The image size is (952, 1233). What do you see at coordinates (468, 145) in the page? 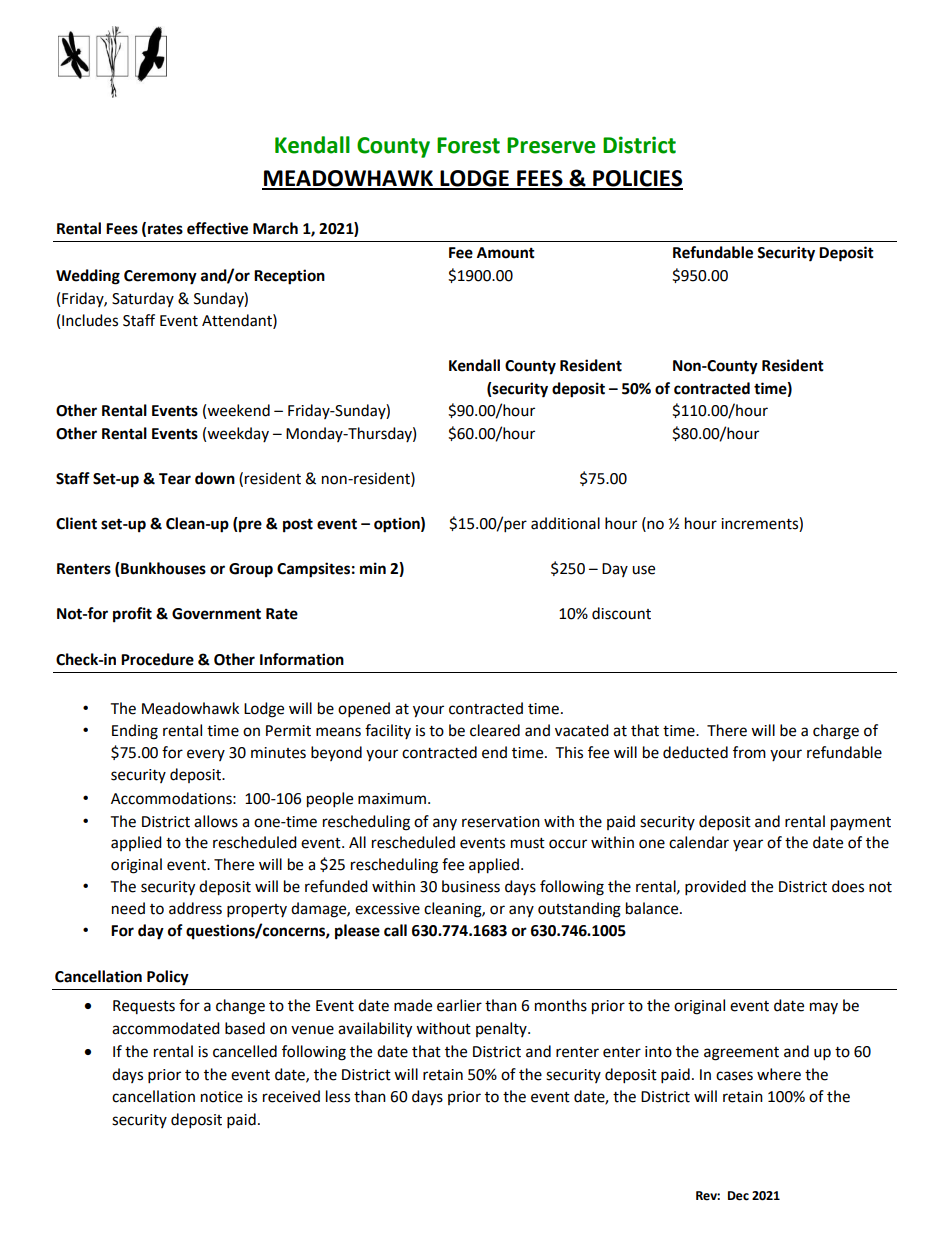
I see `Forest` at bounding box center [468, 145].
